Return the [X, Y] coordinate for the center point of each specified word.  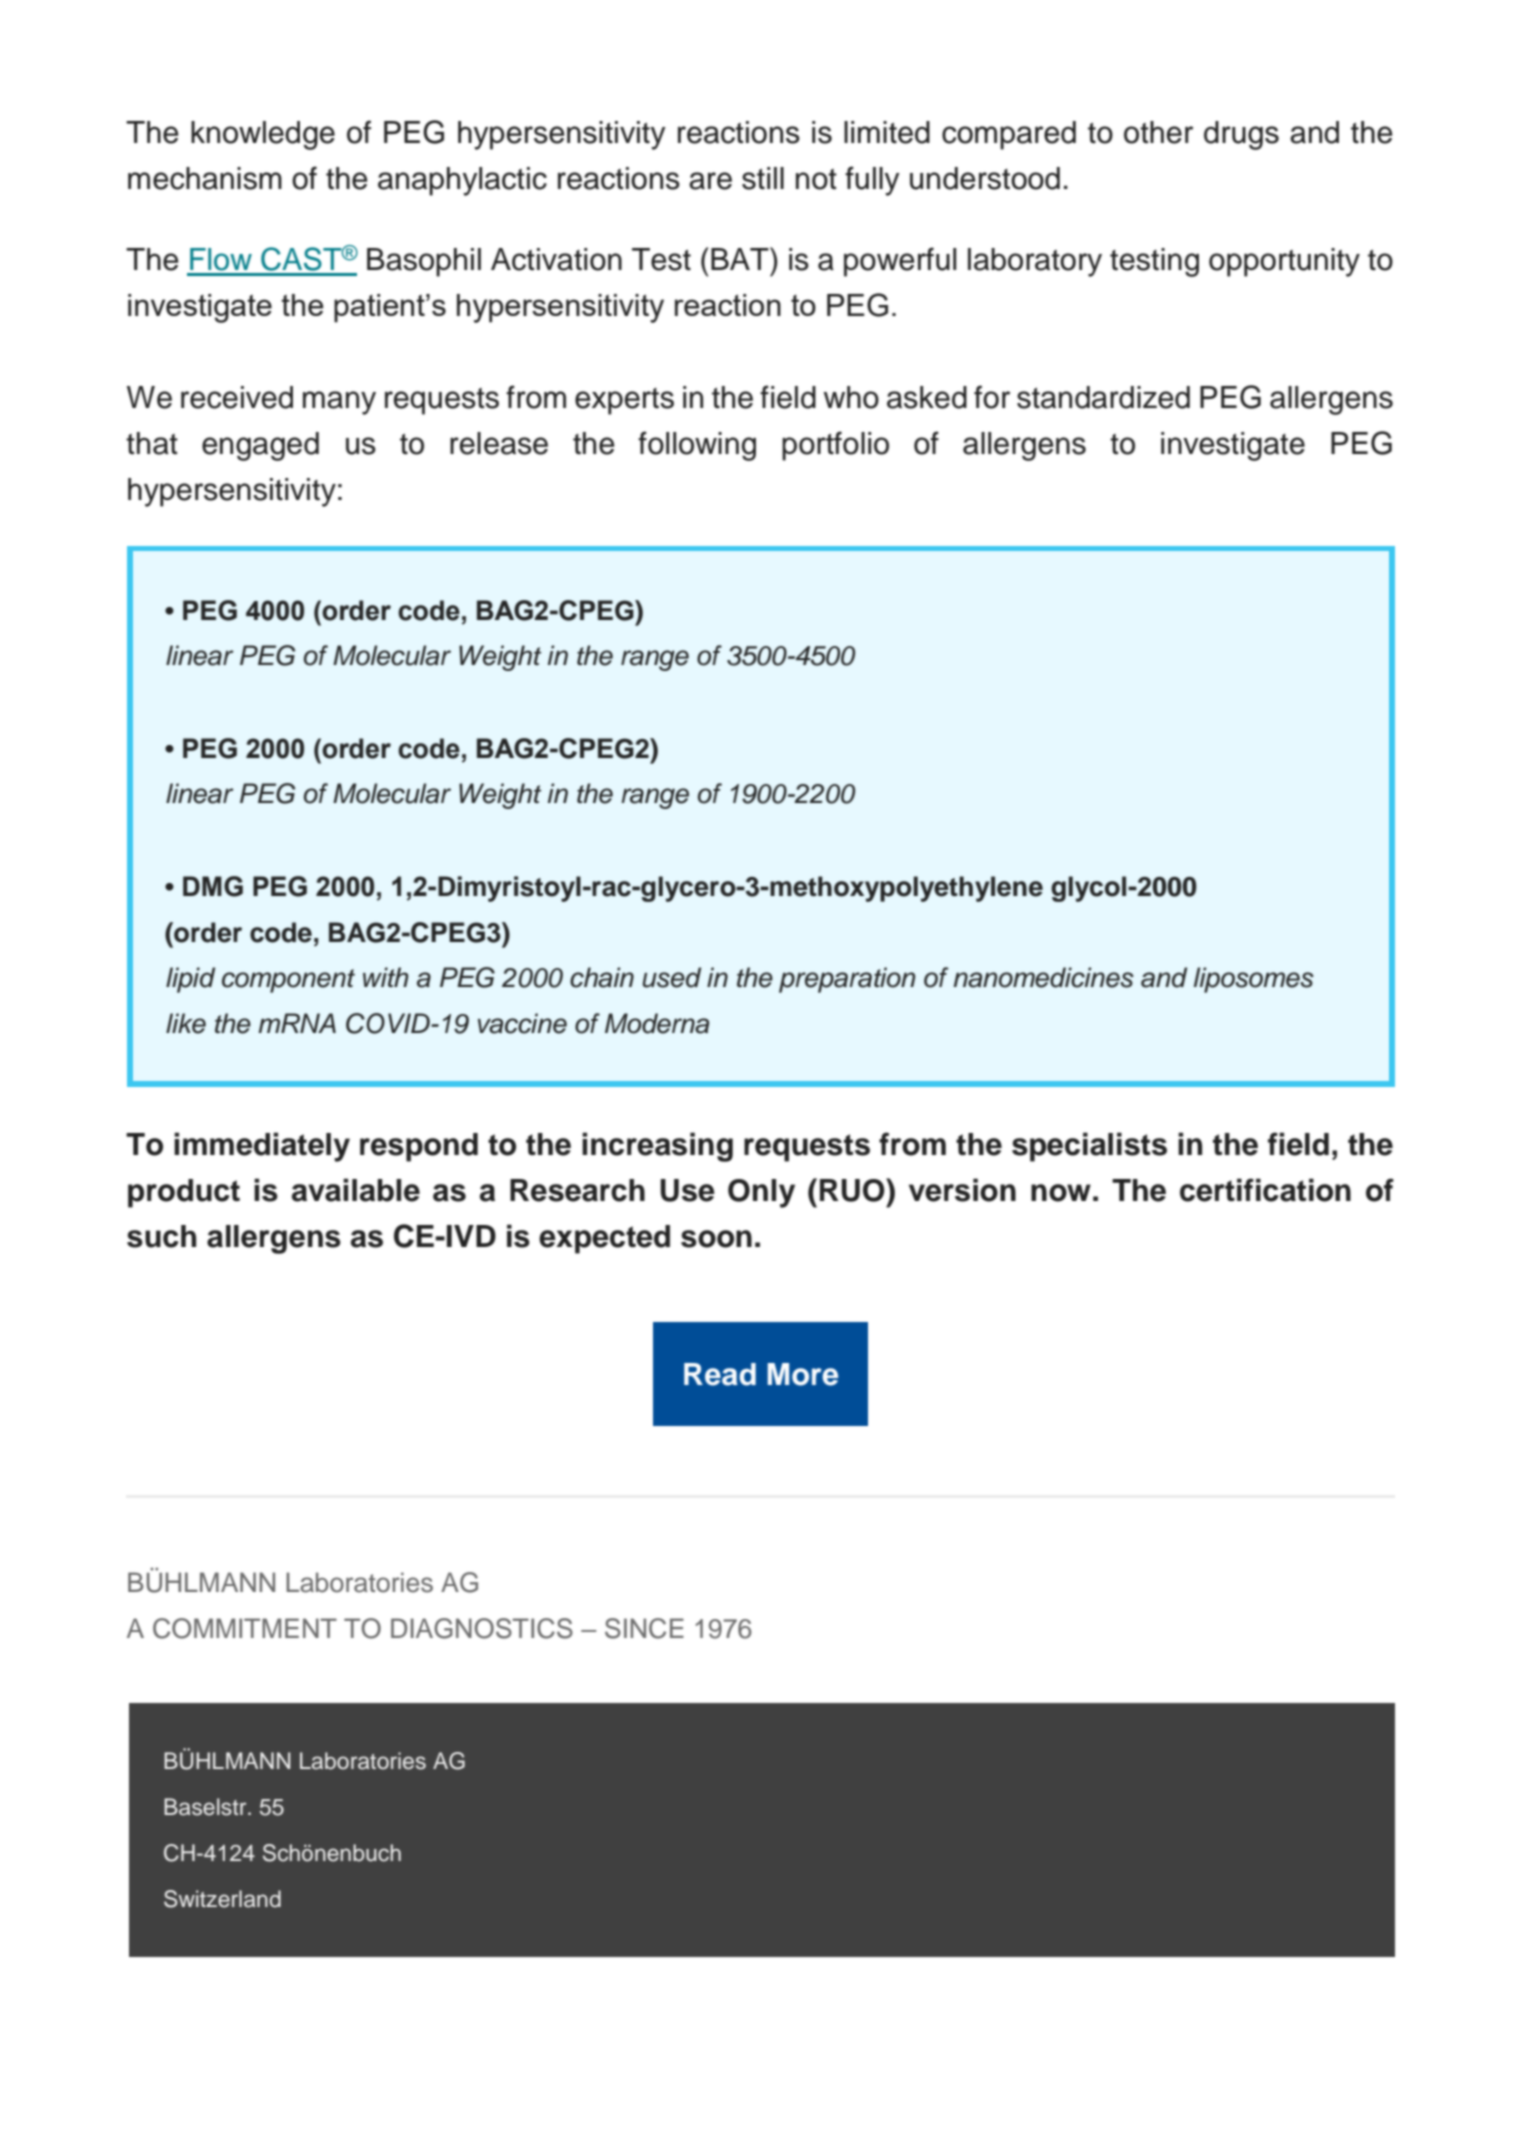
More [802, 1374]
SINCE [644, 1628]
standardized [1103, 397]
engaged [260, 446]
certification [1265, 1190]
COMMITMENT [245, 1628]
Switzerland [222, 1899]
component [288, 981]
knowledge [263, 135]
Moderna [657, 1023]
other [1158, 132]
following [697, 446]
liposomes [1254, 980]
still [763, 178]
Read [720, 1374]
